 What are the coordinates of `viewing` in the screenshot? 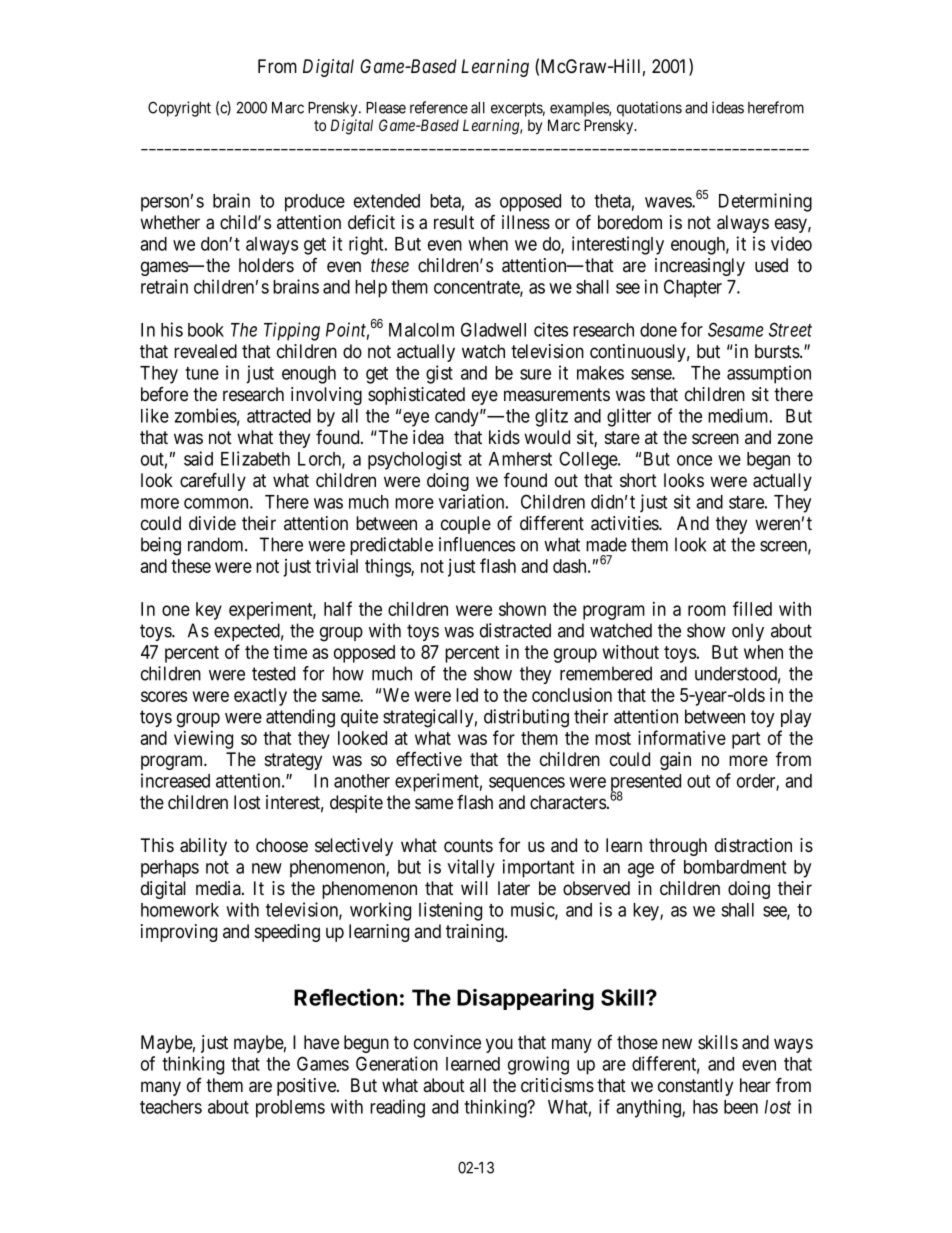 It's located at (203, 740).
